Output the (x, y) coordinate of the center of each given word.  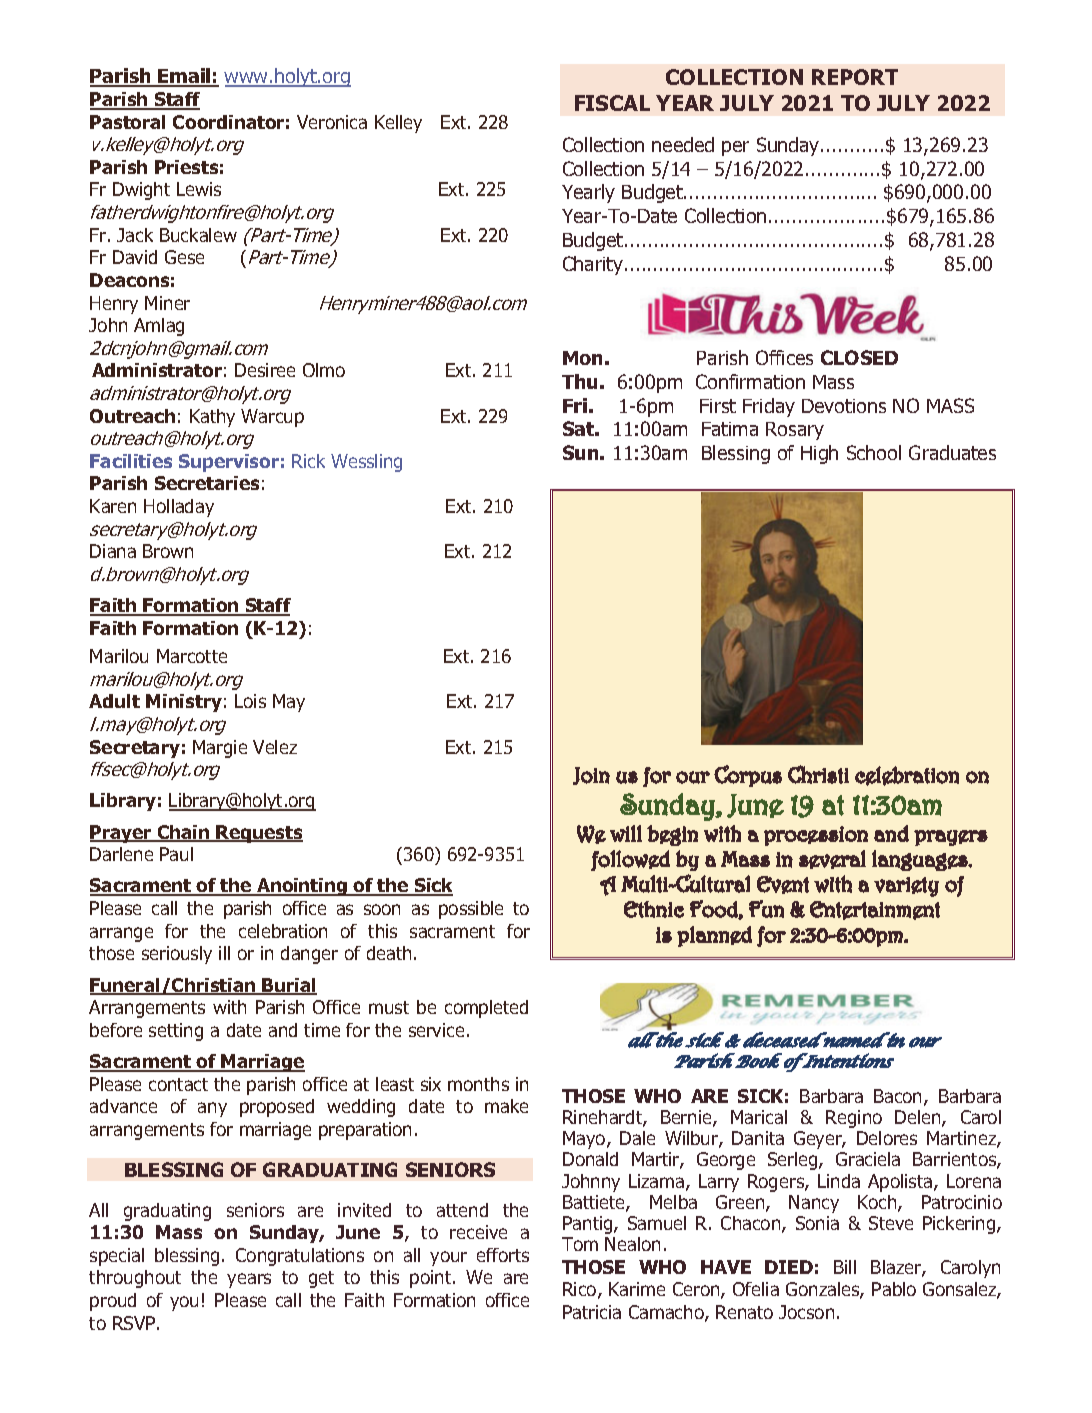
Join (591, 776)
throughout (135, 1279)
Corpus (748, 776)
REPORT (855, 77)
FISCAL (612, 103)
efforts (503, 1255)
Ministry (184, 703)
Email (185, 77)
